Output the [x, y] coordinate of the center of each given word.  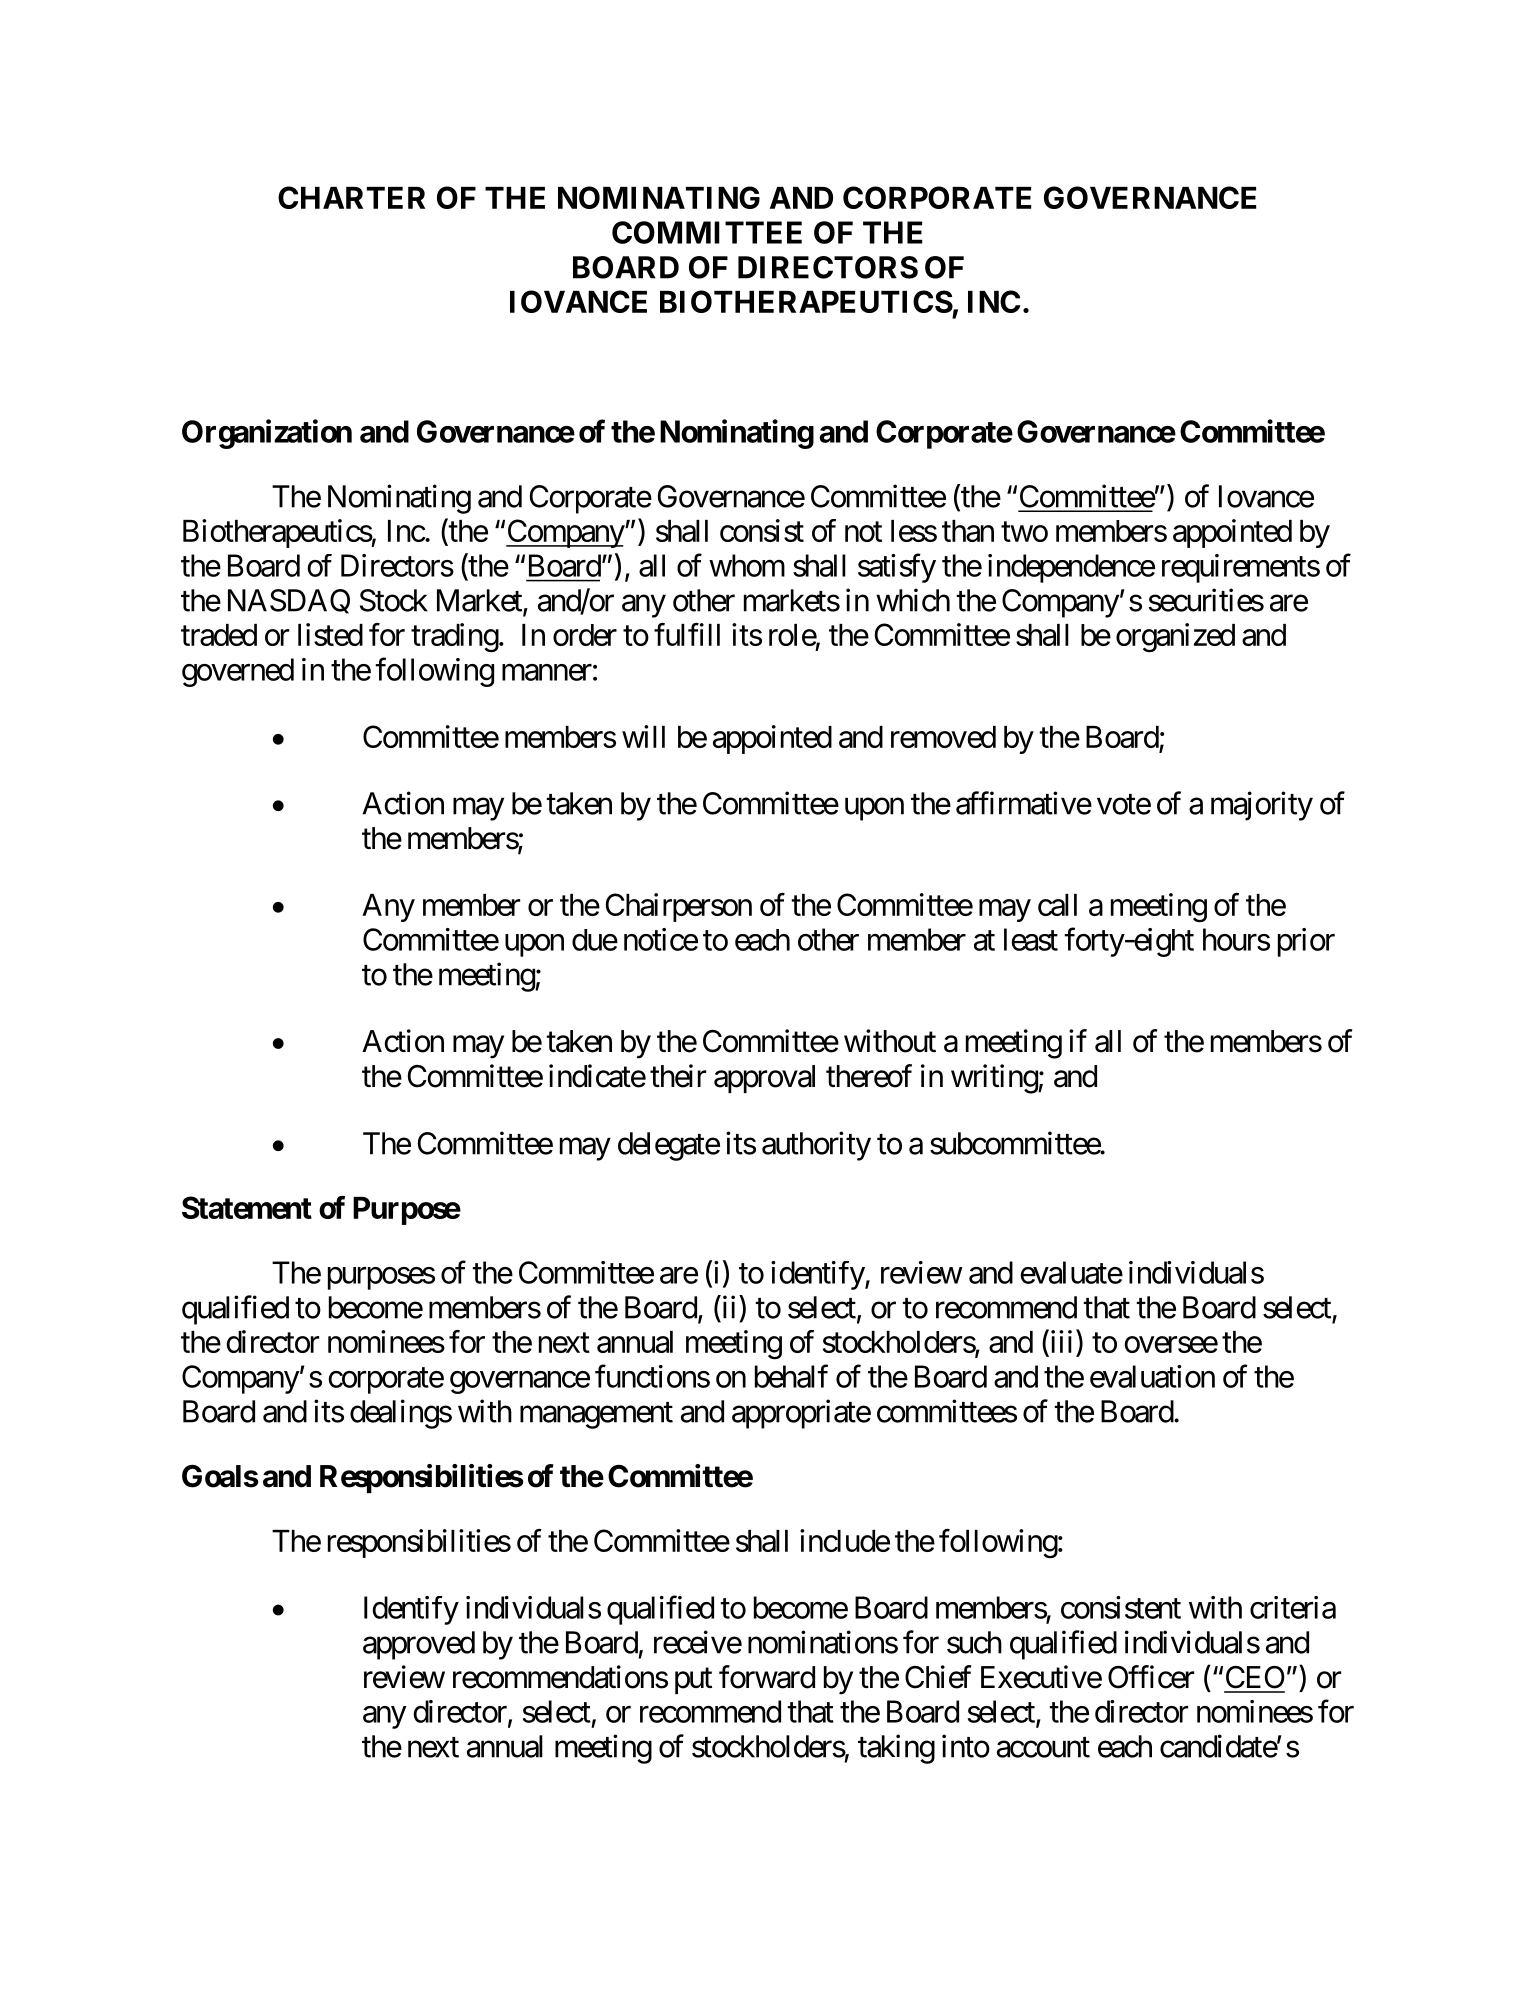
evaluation [1152, 1376]
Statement [247, 1207]
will [643, 736]
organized [1175, 638]
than [968, 531]
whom [747, 565]
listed [330, 634]
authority [816, 1146]
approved [419, 1645]
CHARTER [351, 197]
